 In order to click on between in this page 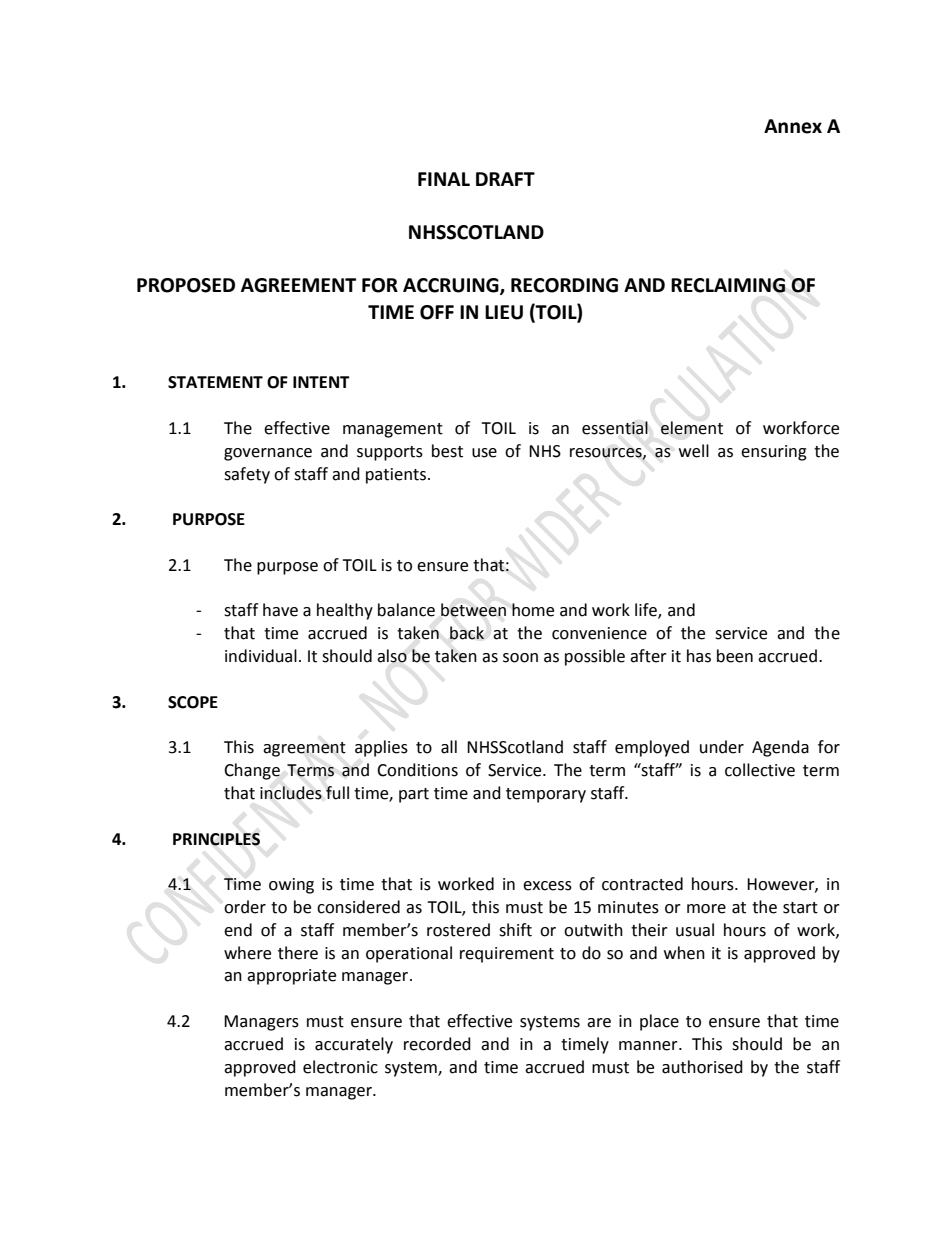, I will do `click(473, 610)`.
